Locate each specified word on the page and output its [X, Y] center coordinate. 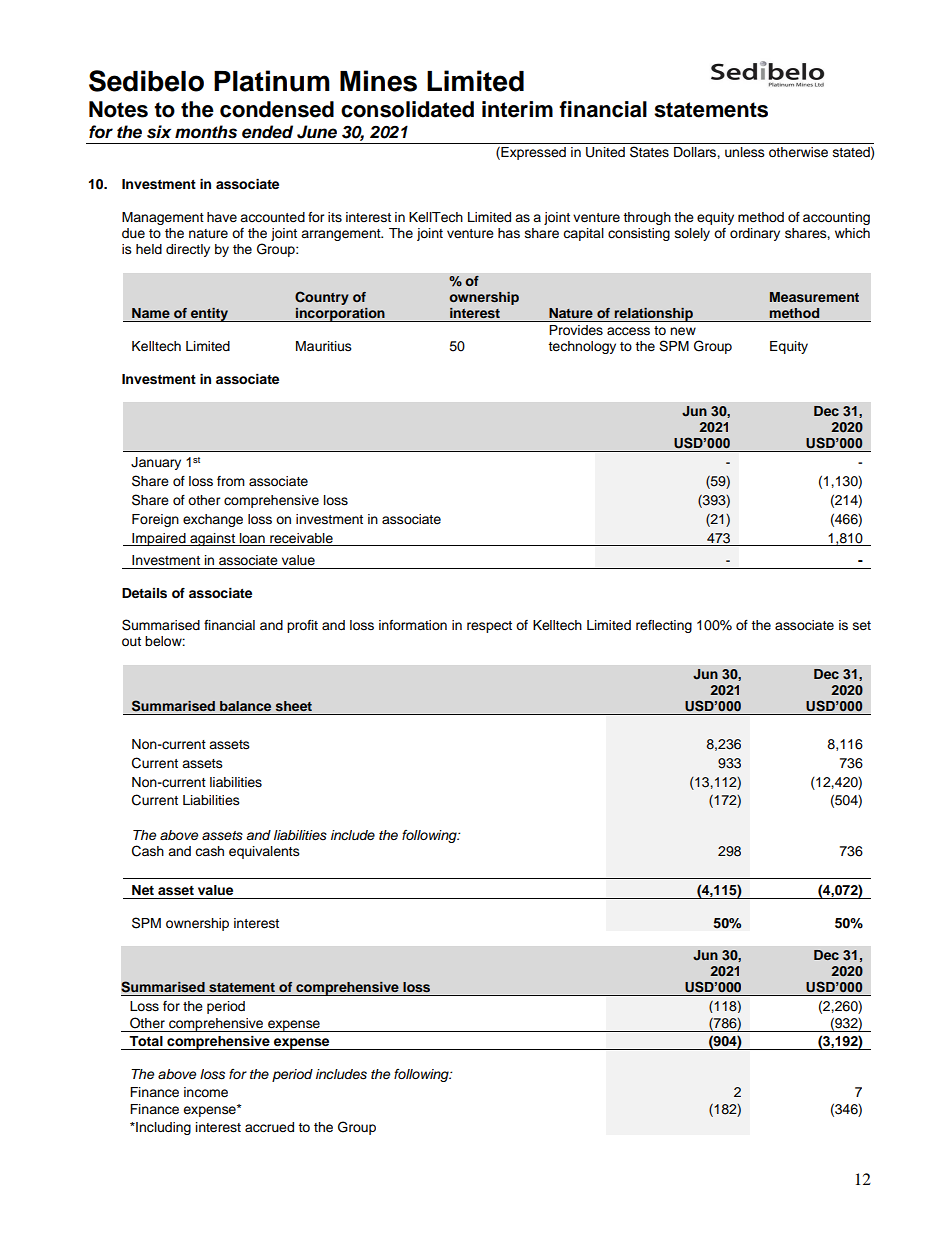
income [206, 1092]
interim [517, 109]
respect [489, 627]
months [206, 132]
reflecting [664, 626]
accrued [269, 1127]
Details [144, 593]
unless [745, 152]
